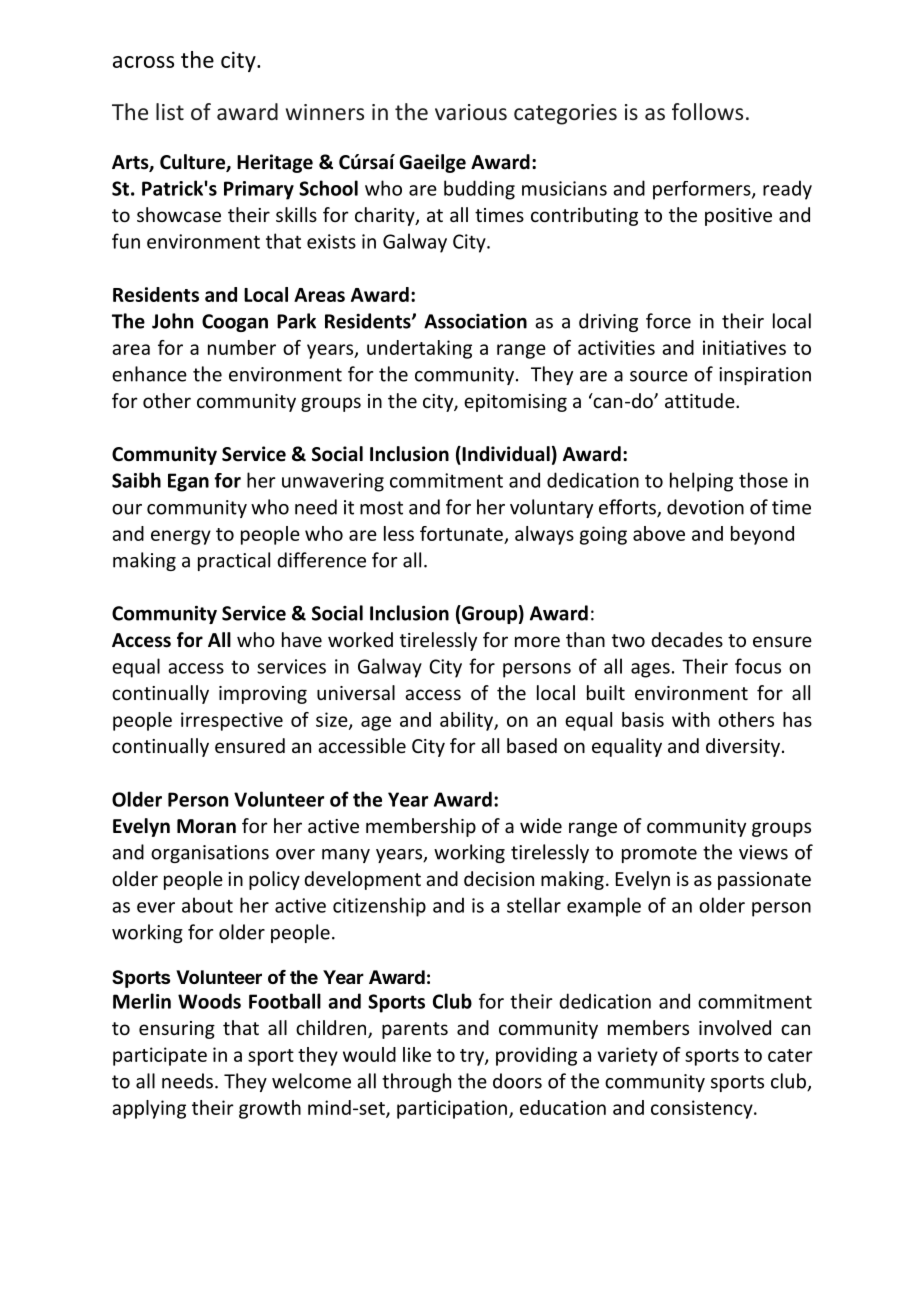 The height and width of the page is (1308, 924). What do you see at coordinates (452, 1109) in the page?
I see `participation` at bounding box center [452, 1109].
